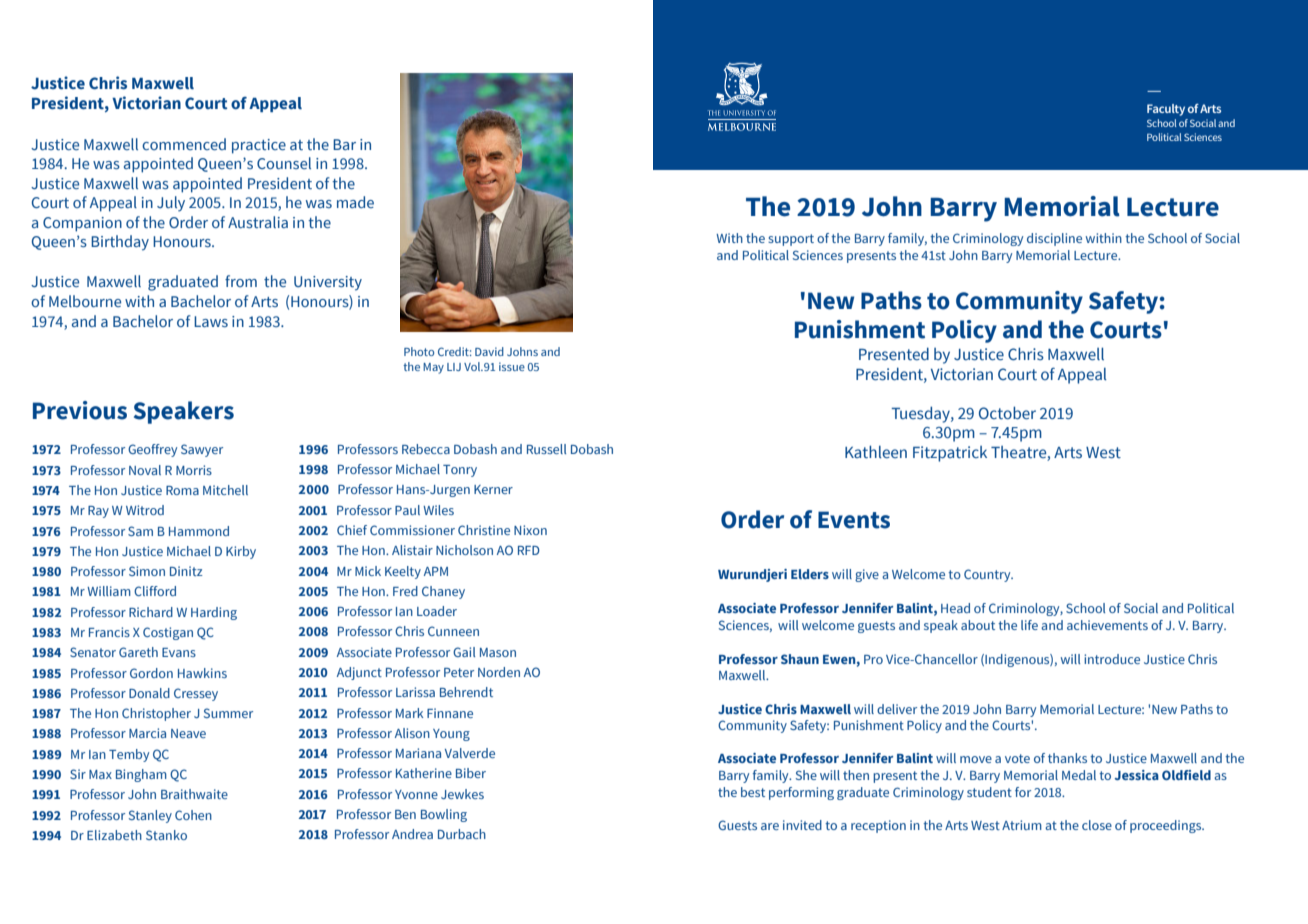  Describe the element at coordinates (184, 144) in the image. I see `commenced` at that location.
